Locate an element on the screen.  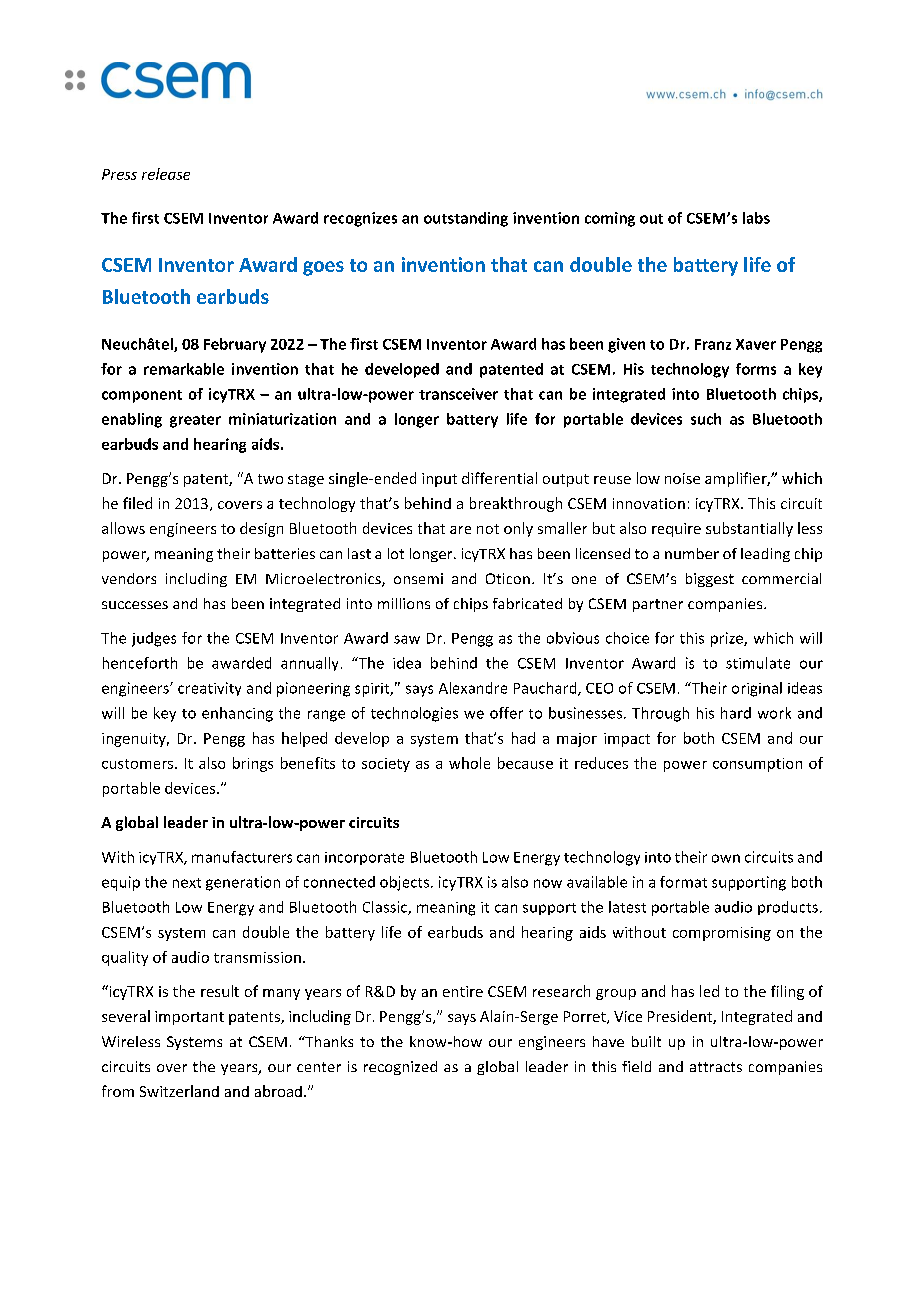
saw is located at coordinates (407, 639).
